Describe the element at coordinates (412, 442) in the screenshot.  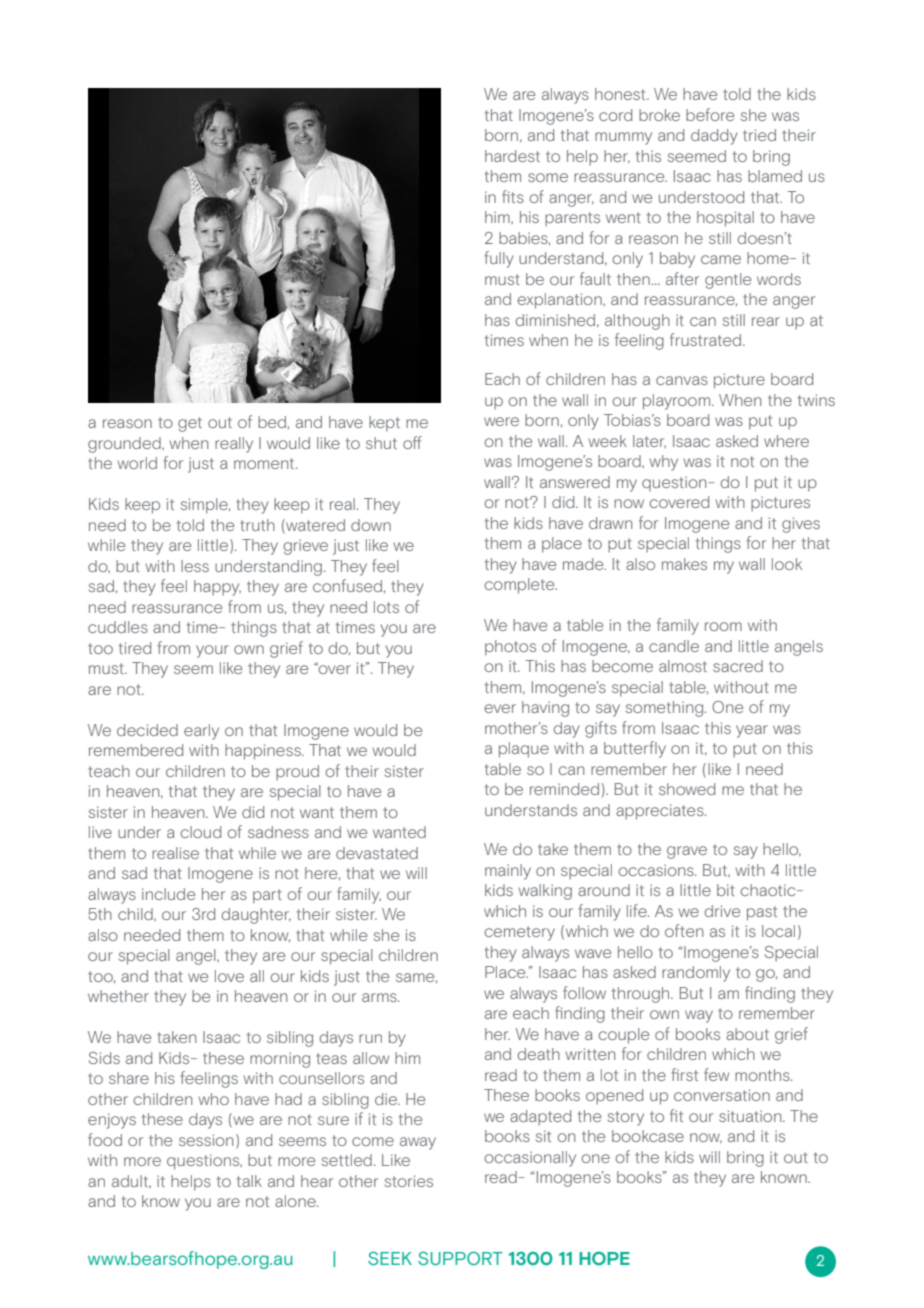
I see `off` at that location.
